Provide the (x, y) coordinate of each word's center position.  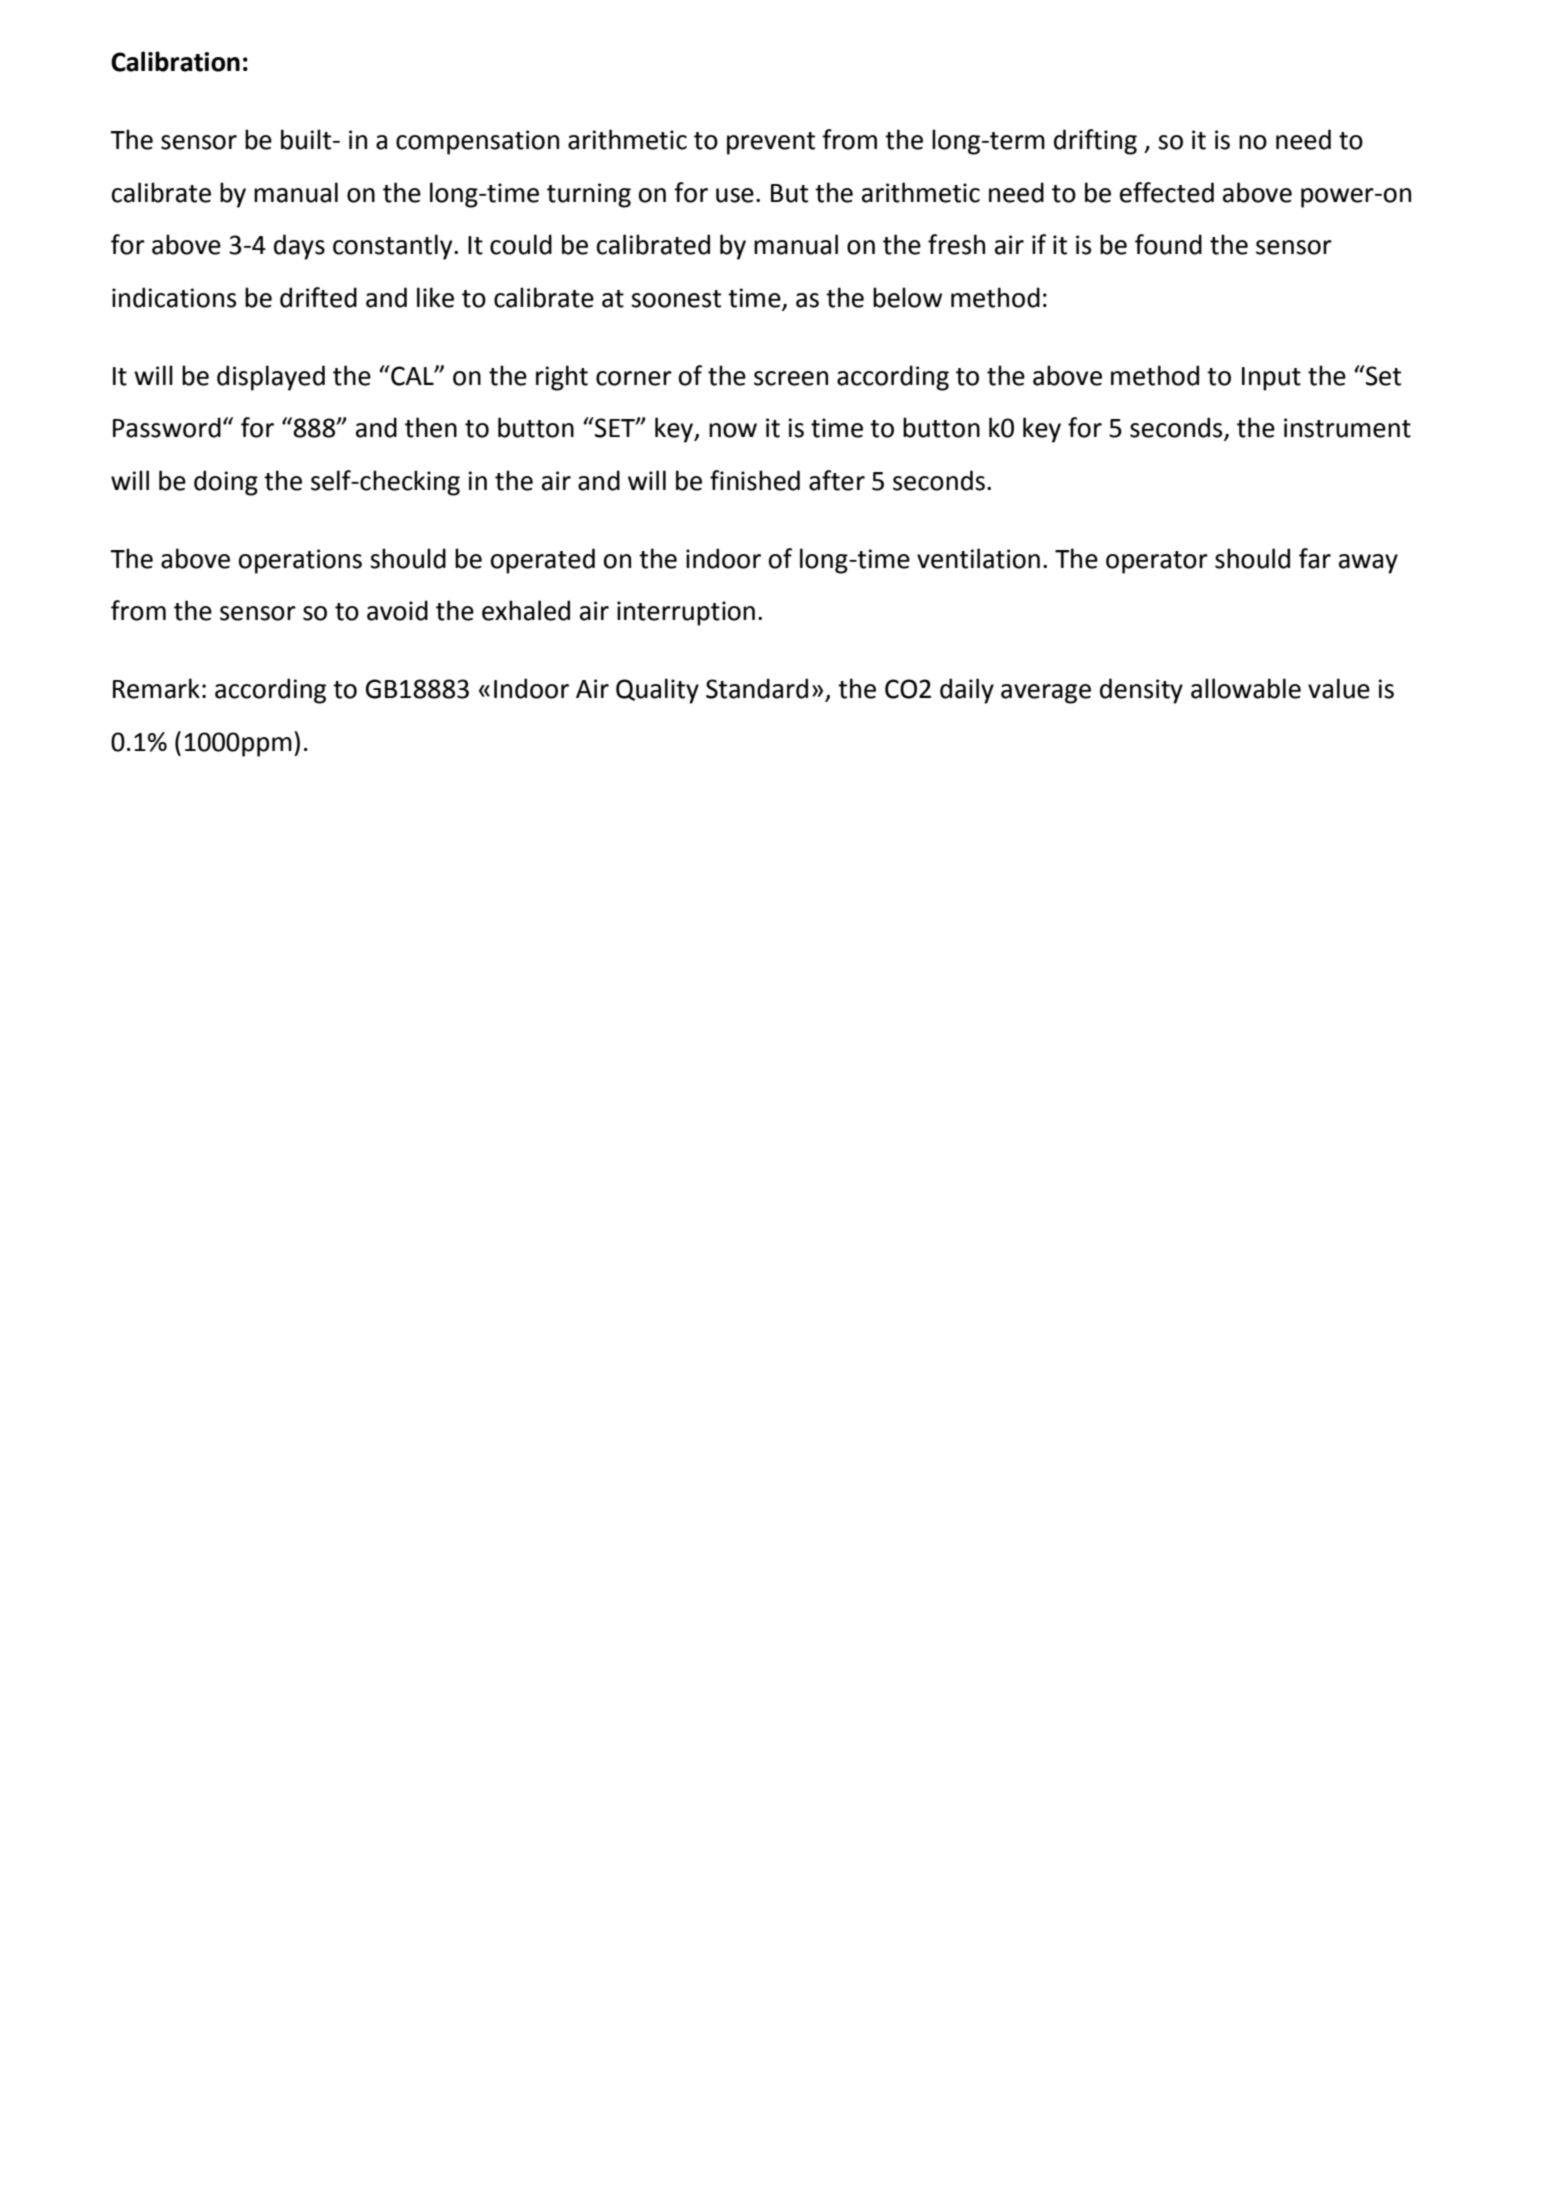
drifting (1095, 142)
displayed (271, 378)
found (1168, 244)
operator (1157, 562)
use (735, 195)
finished (755, 480)
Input (1271, 379)
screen (791, 378)
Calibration (175, 61)
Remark (156, 688)
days (299, 247)
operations (300, 561)
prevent (771, 143)
